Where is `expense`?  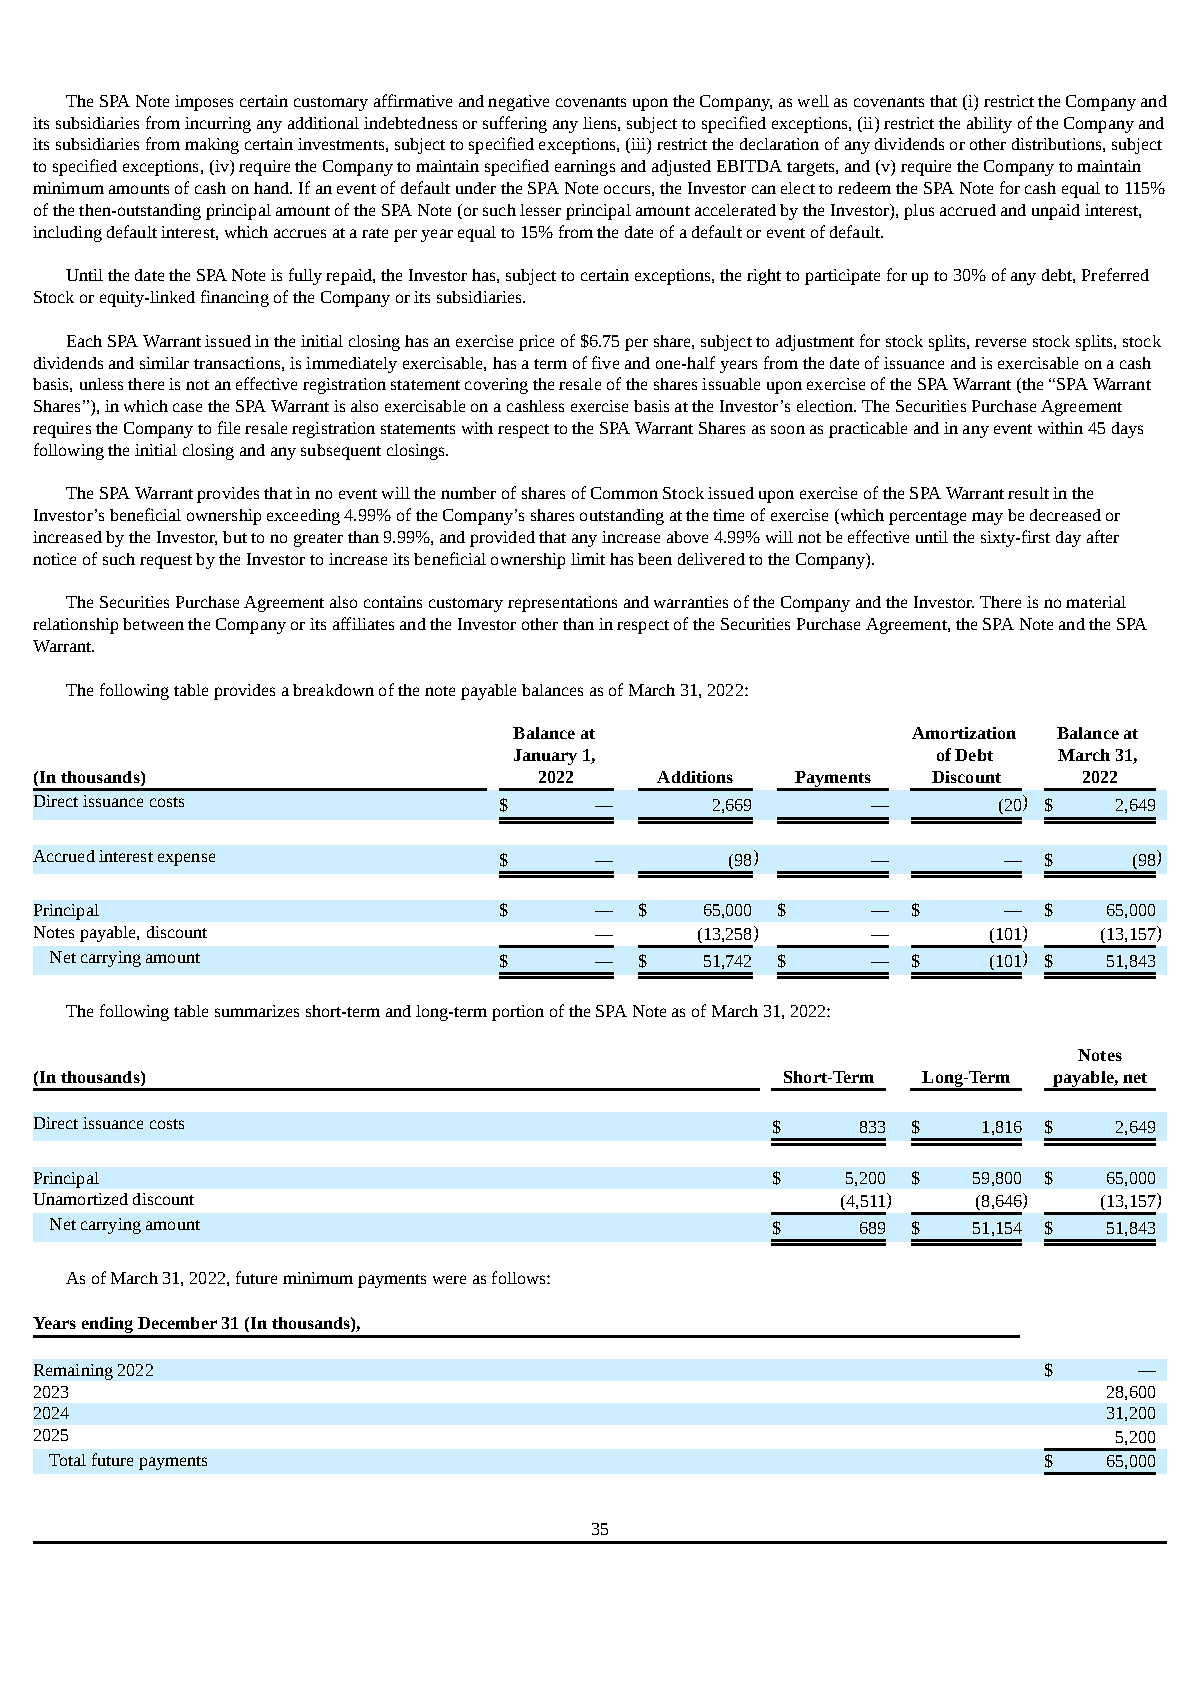
expense is located at coordinates (186, 859).
